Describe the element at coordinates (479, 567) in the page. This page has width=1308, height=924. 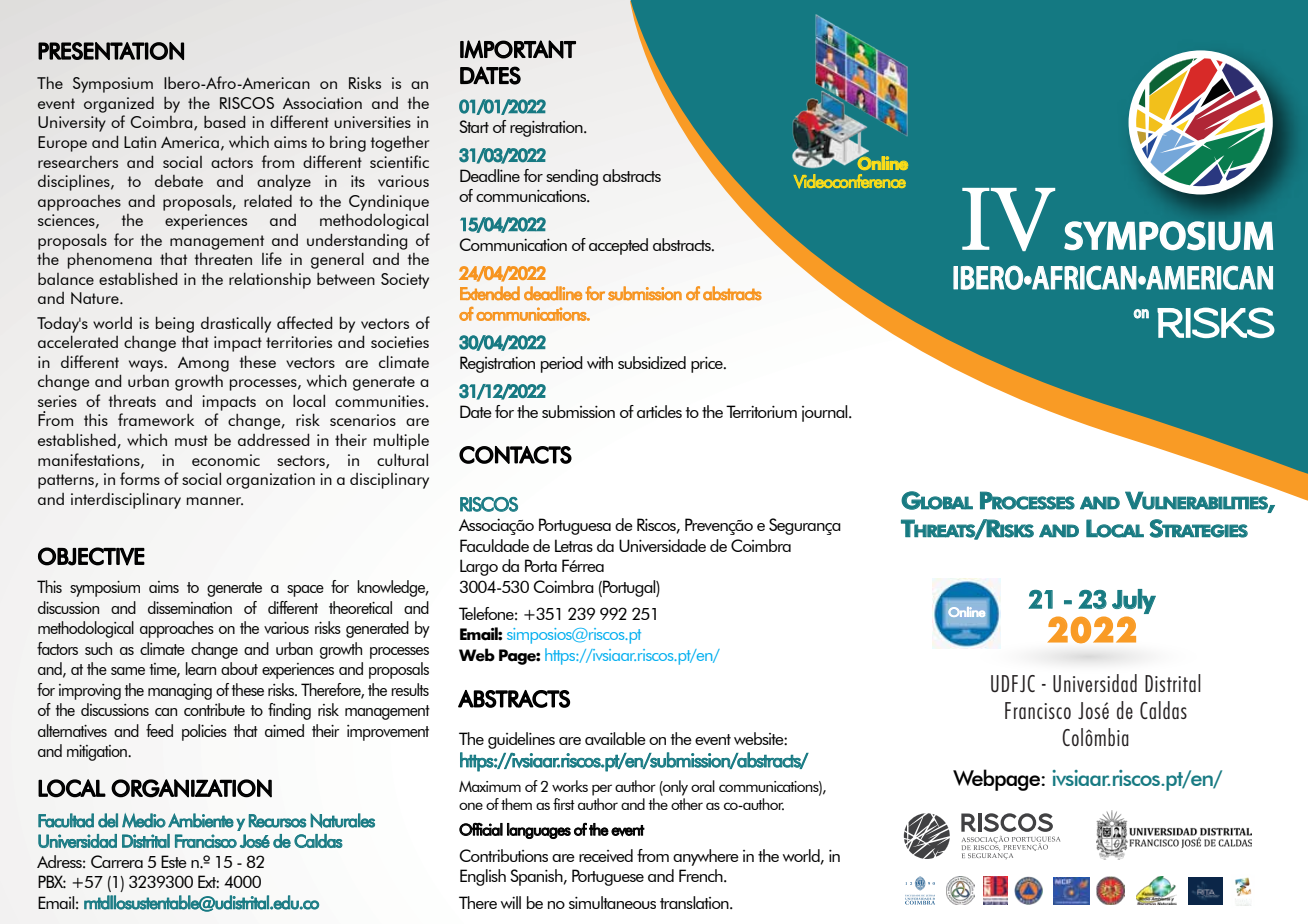
I see `Largo` at that location.
